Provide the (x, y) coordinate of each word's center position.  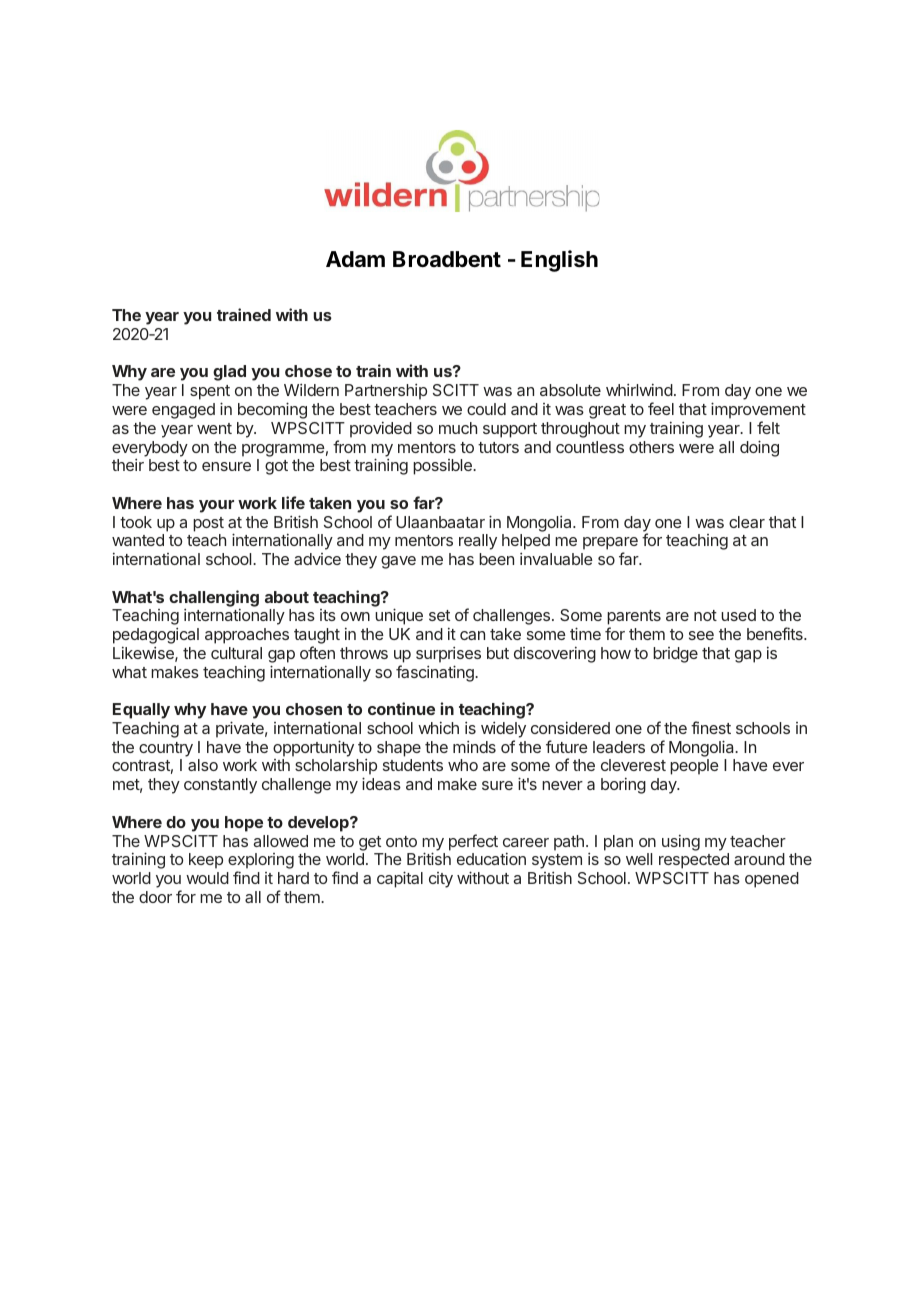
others (651, 447)
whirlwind (639, 389)
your (216, 506)
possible (443, 467)
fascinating (436, 673)
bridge (675, 655)
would (207, 878)
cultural (236, 653)
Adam (355, 259)
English (559, 261)
